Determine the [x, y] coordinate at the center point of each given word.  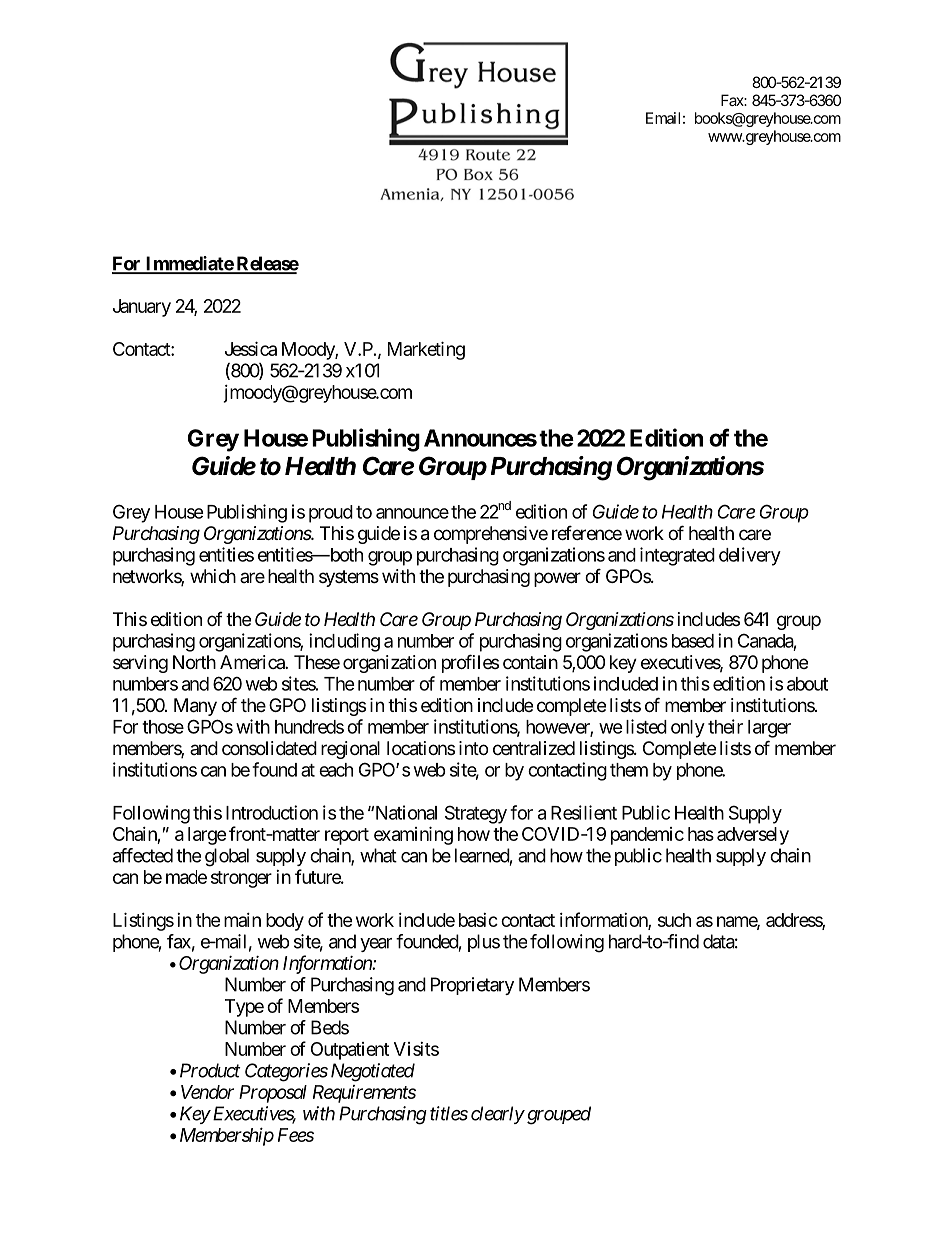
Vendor [207, 1092]
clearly [498, 1115]
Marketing [426, 350]
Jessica [251, 348]
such [674, 920]
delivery [750, 556]
